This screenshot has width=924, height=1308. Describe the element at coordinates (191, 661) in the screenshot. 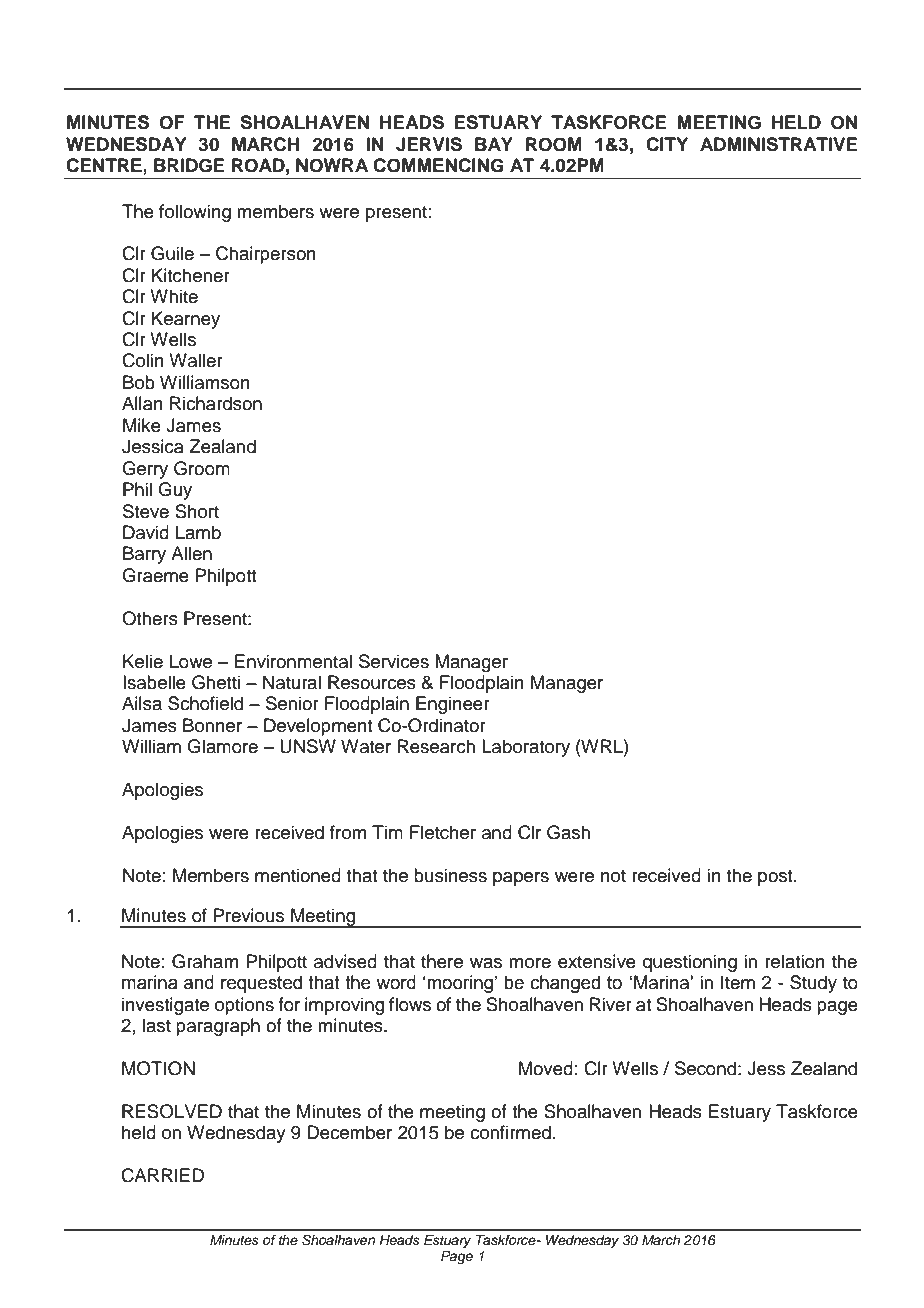

I see `Lowe` at that location.
